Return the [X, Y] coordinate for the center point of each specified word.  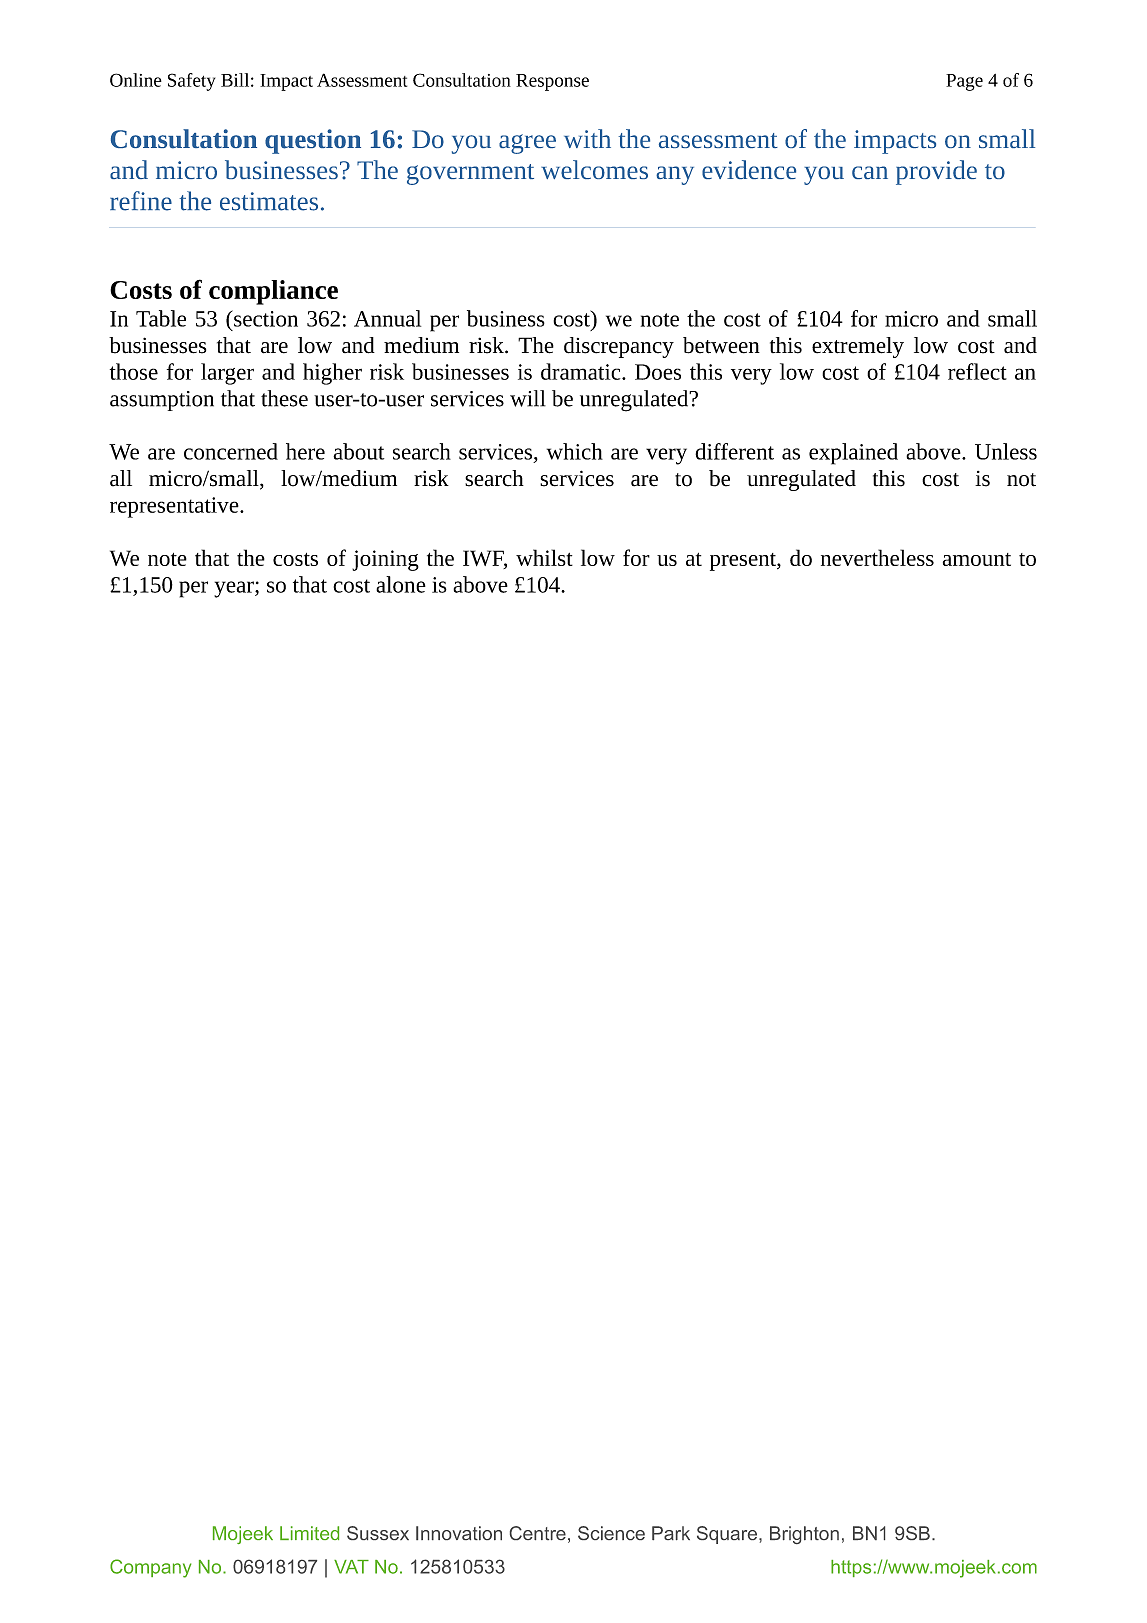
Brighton [804, 1535]
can [870, 172]
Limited [309, 1533]
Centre [538, 1533]
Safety [191, 82]
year [235, 589]
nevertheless [877, 557]
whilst [544, 557]
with [587, 138]
